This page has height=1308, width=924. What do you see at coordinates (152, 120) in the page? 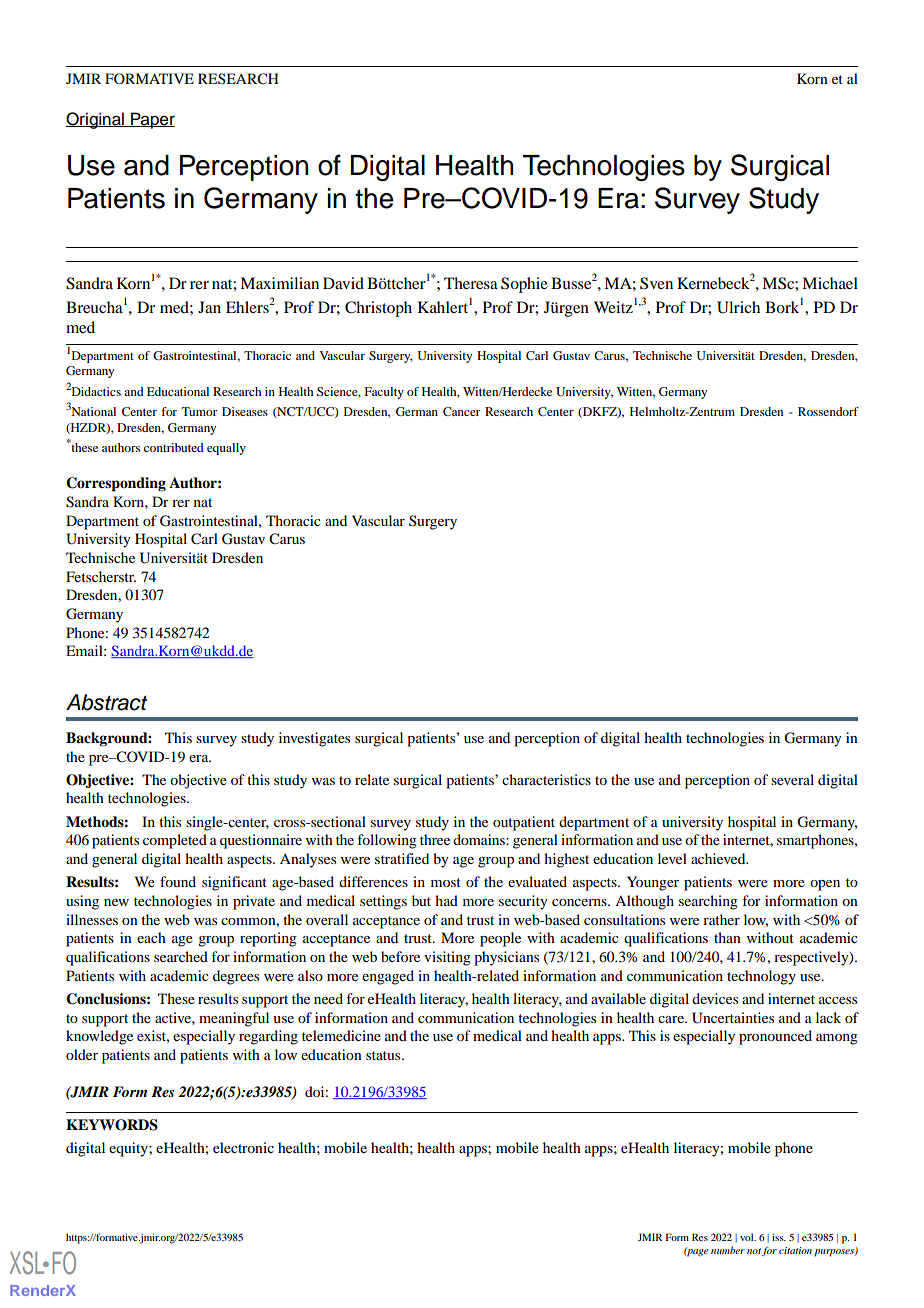
I see `Paper` at bounding box center [152, 120].
